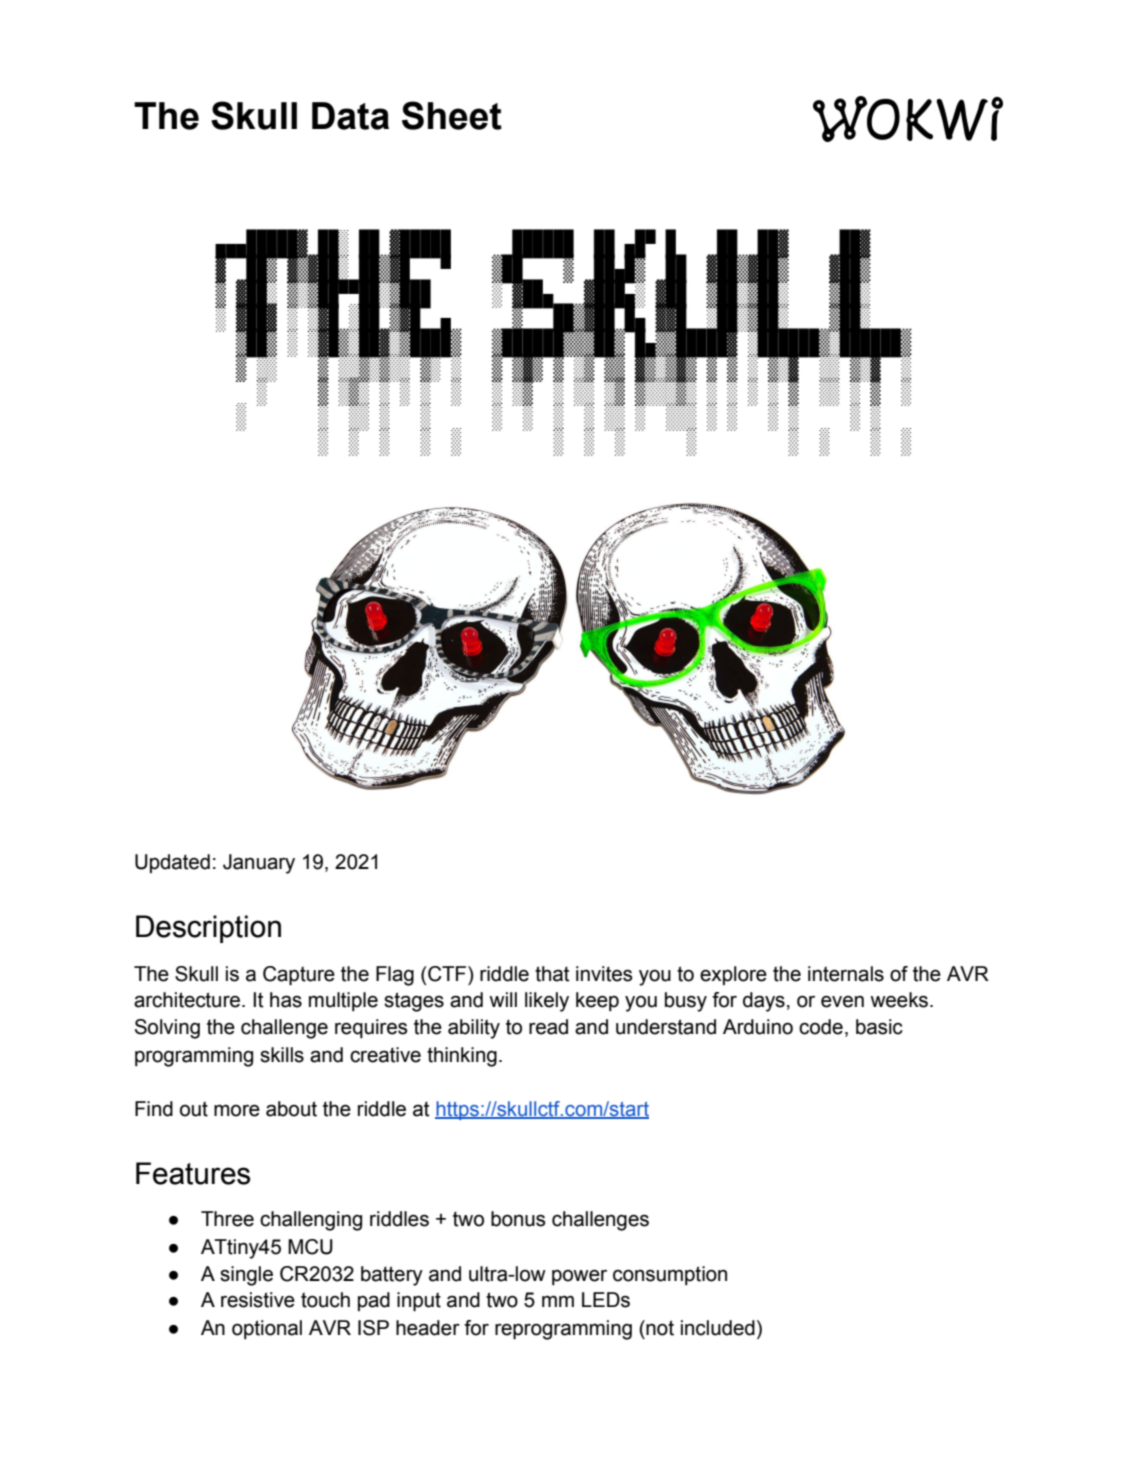  Describe the element at coordinates (764, 1002) in the screenshot. I see `days` at that location.
